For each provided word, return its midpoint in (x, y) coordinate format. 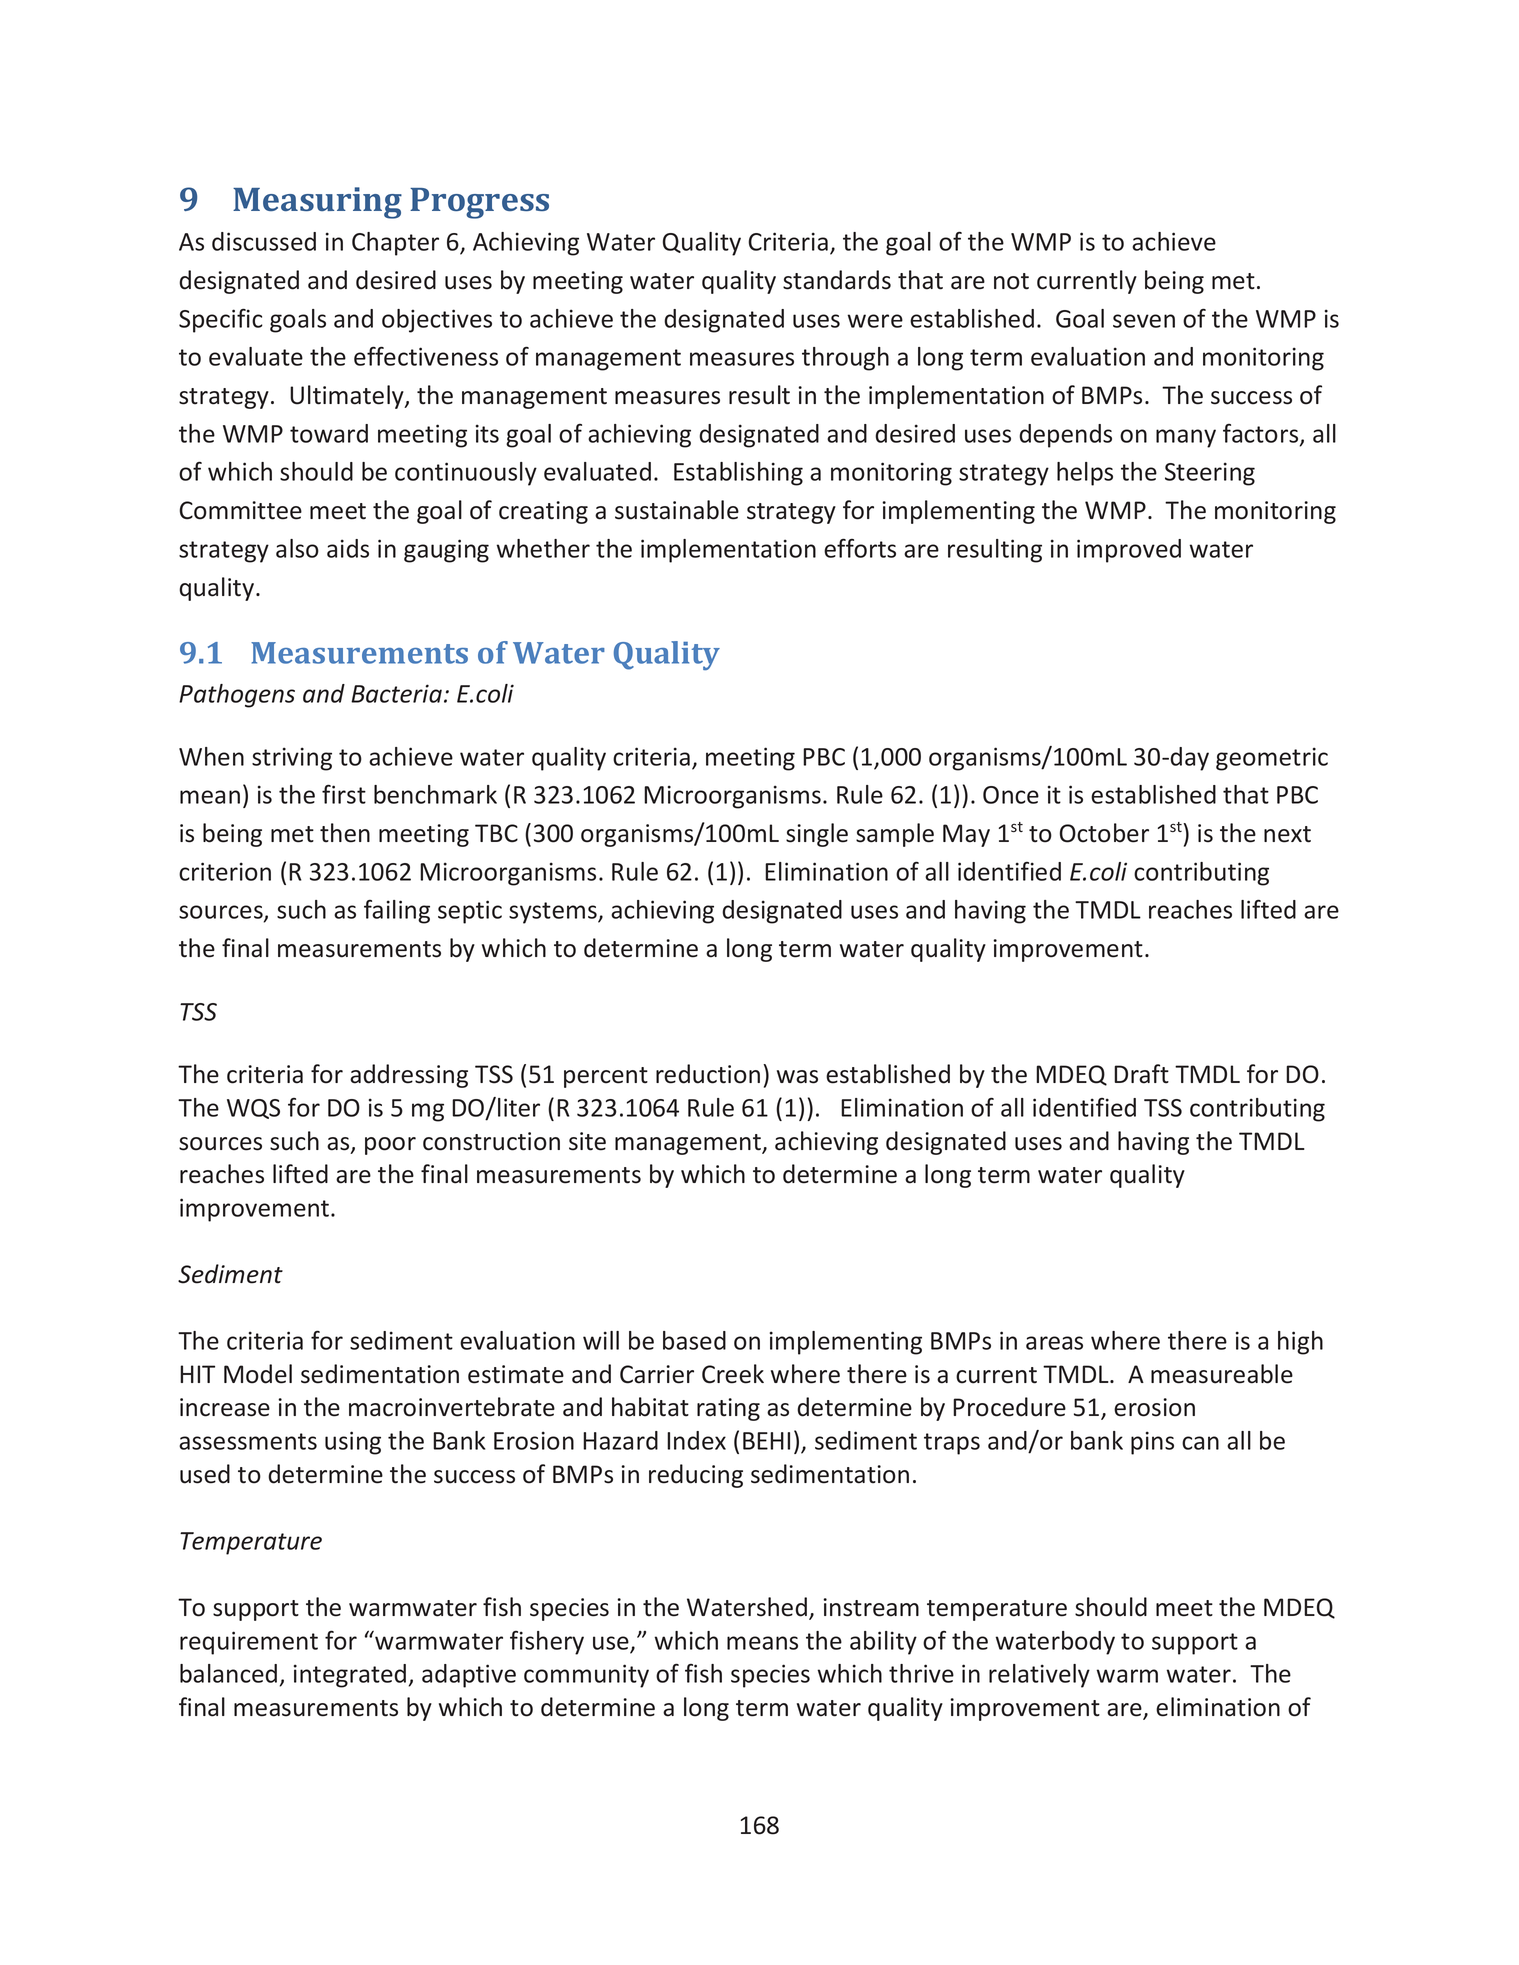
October (1104, 833)
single (817, 835)
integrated (350, 1676)
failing (397, 912)
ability (883, 1643)
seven (1144, 321)
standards (837, 280)
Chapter (395, 244)
